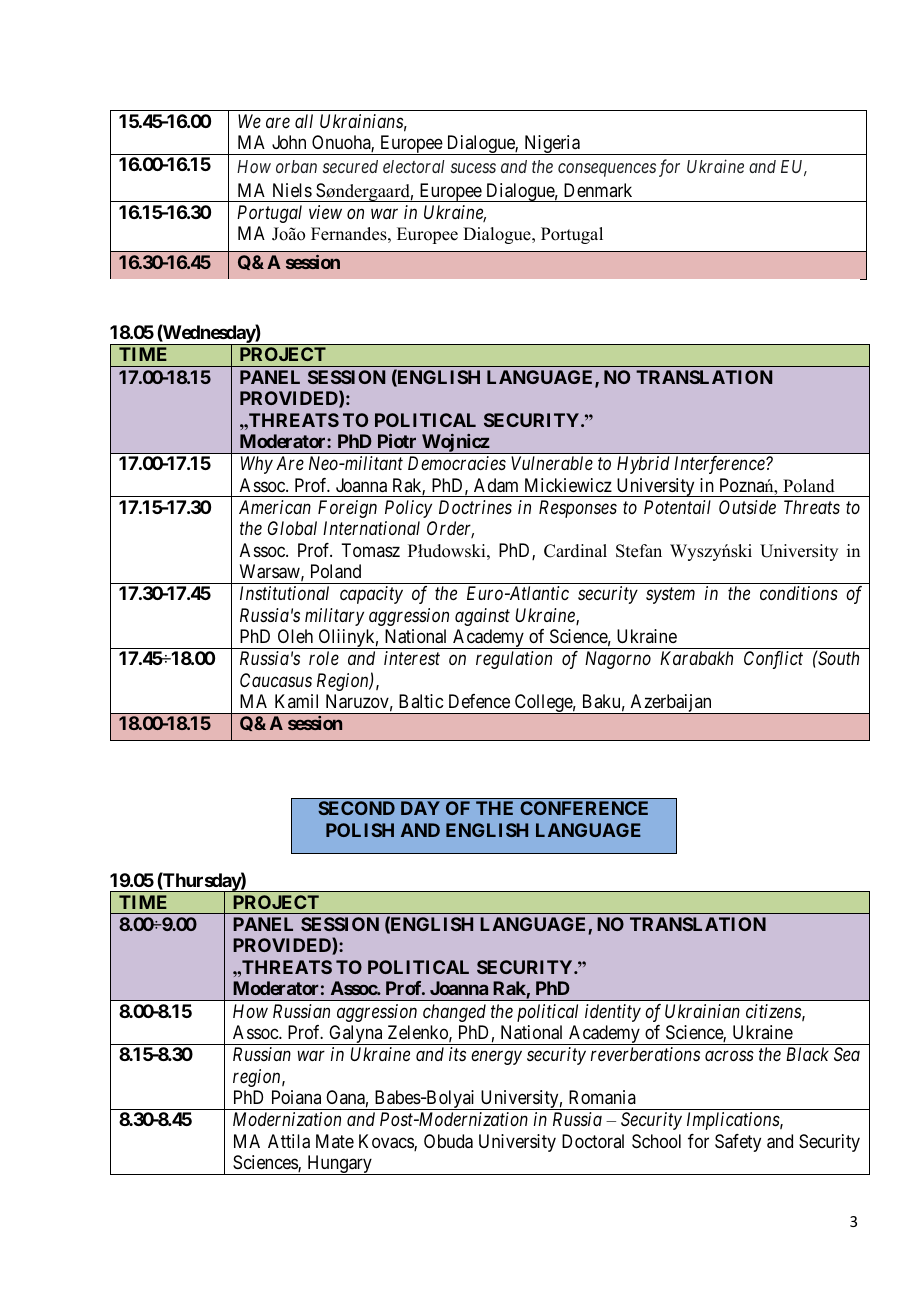 This screenshot has height=1308, width=924. What do you see at coordinates (584, 808) in the screenshot?
I see `CONFERENCE` at bounding box center [584, 808].
